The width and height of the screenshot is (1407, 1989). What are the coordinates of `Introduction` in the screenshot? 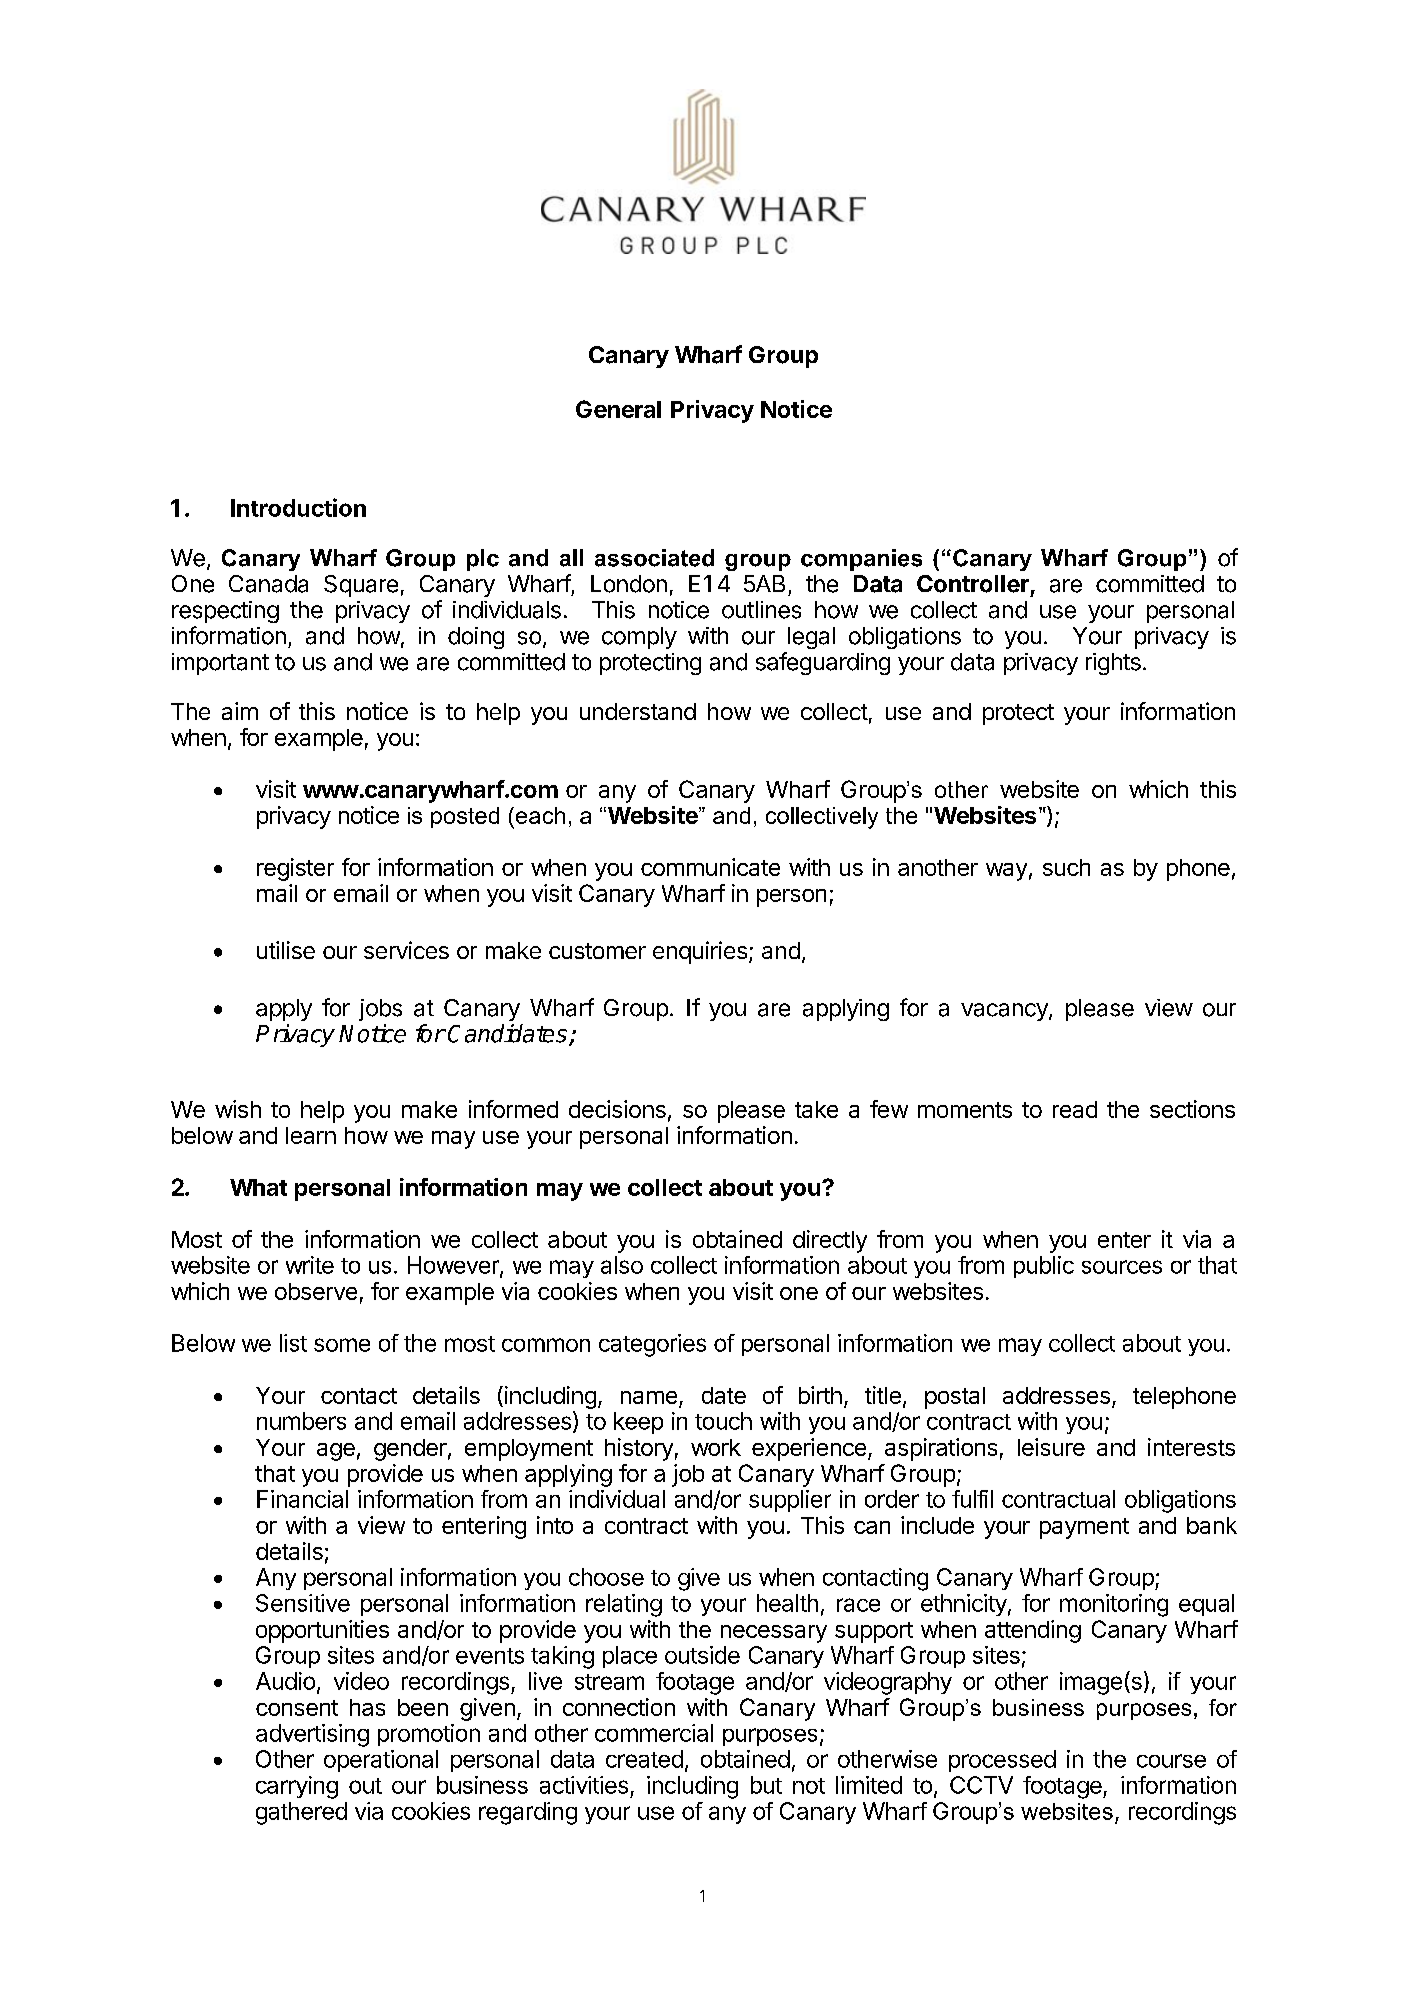 It's located at (298, 507).
